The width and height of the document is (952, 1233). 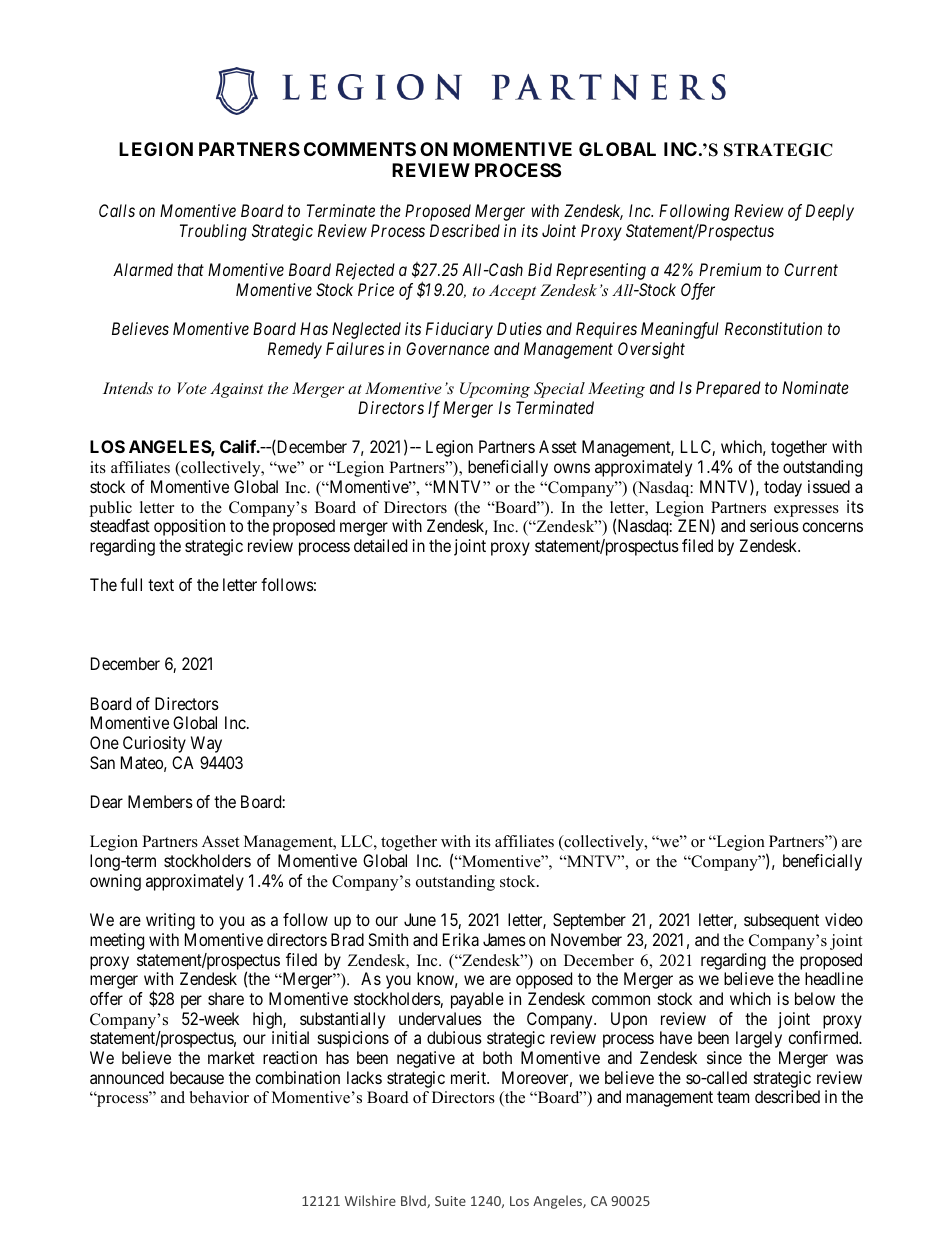 I want to click on Troubling, so click(x=213, y=232).
